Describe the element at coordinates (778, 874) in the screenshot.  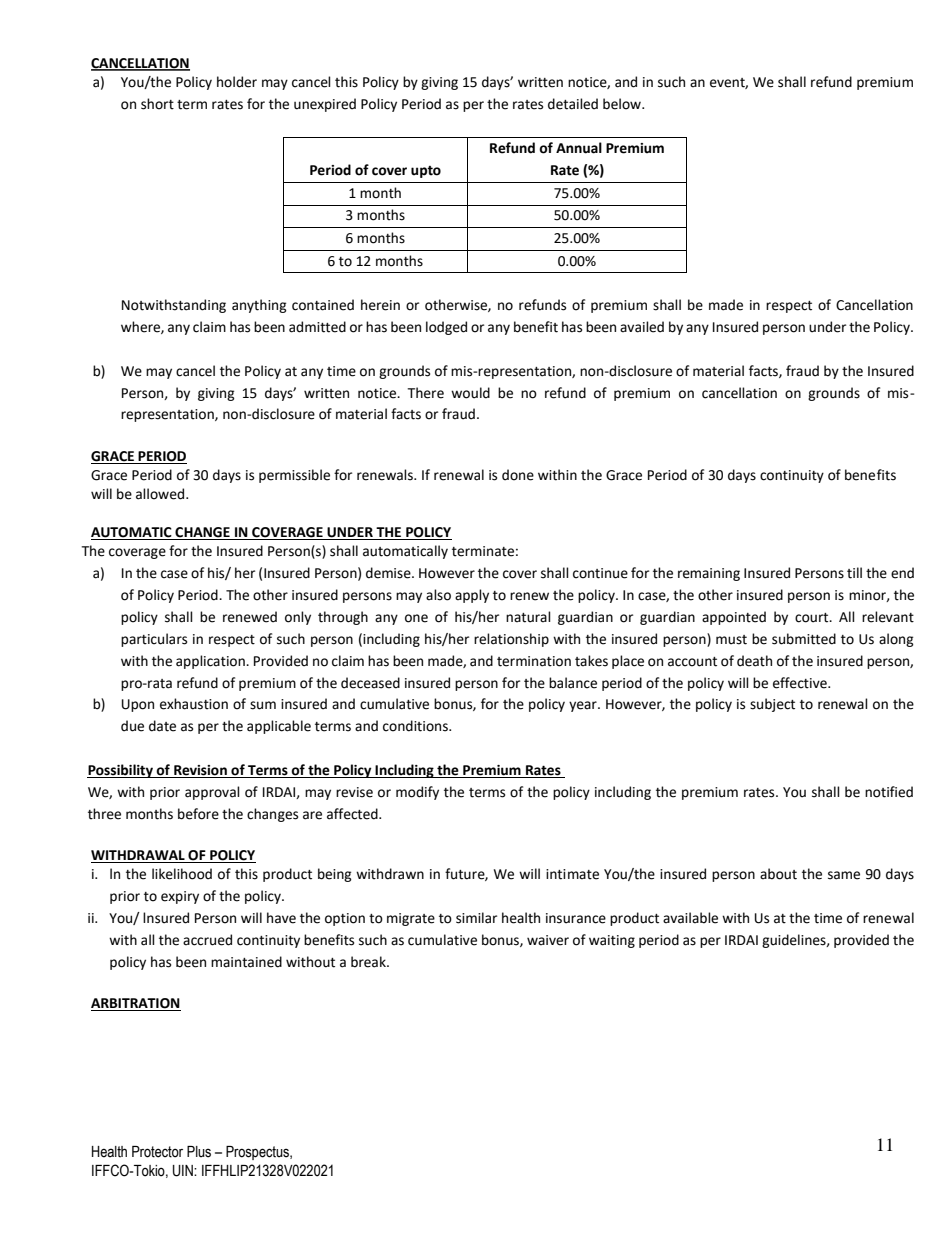
I see `about` at that location.
